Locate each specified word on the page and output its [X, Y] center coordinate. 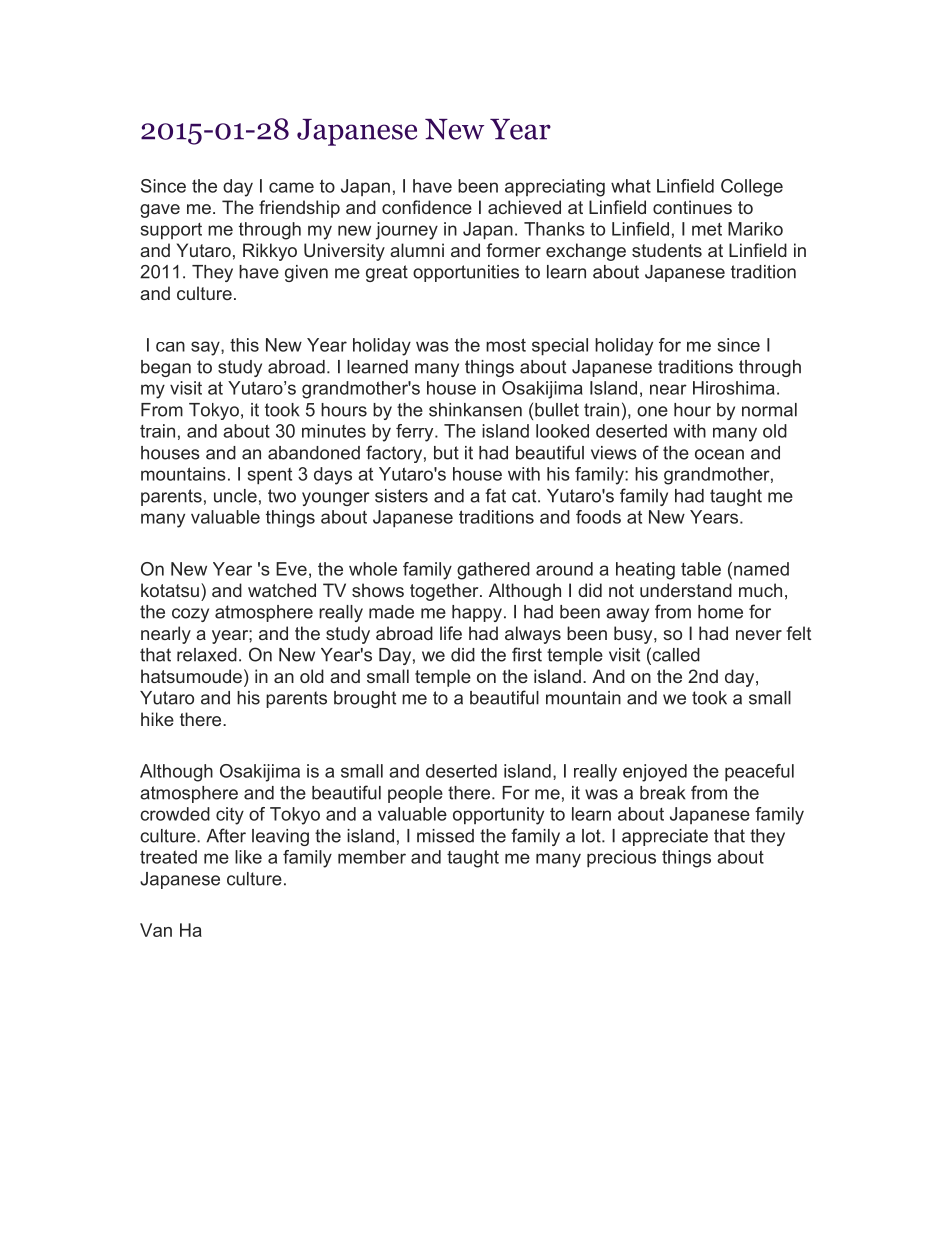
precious [621, 858]
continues [692, 207]
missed [445, 836]
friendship [299, 209]
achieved [524, 207]
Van [156, 930]
